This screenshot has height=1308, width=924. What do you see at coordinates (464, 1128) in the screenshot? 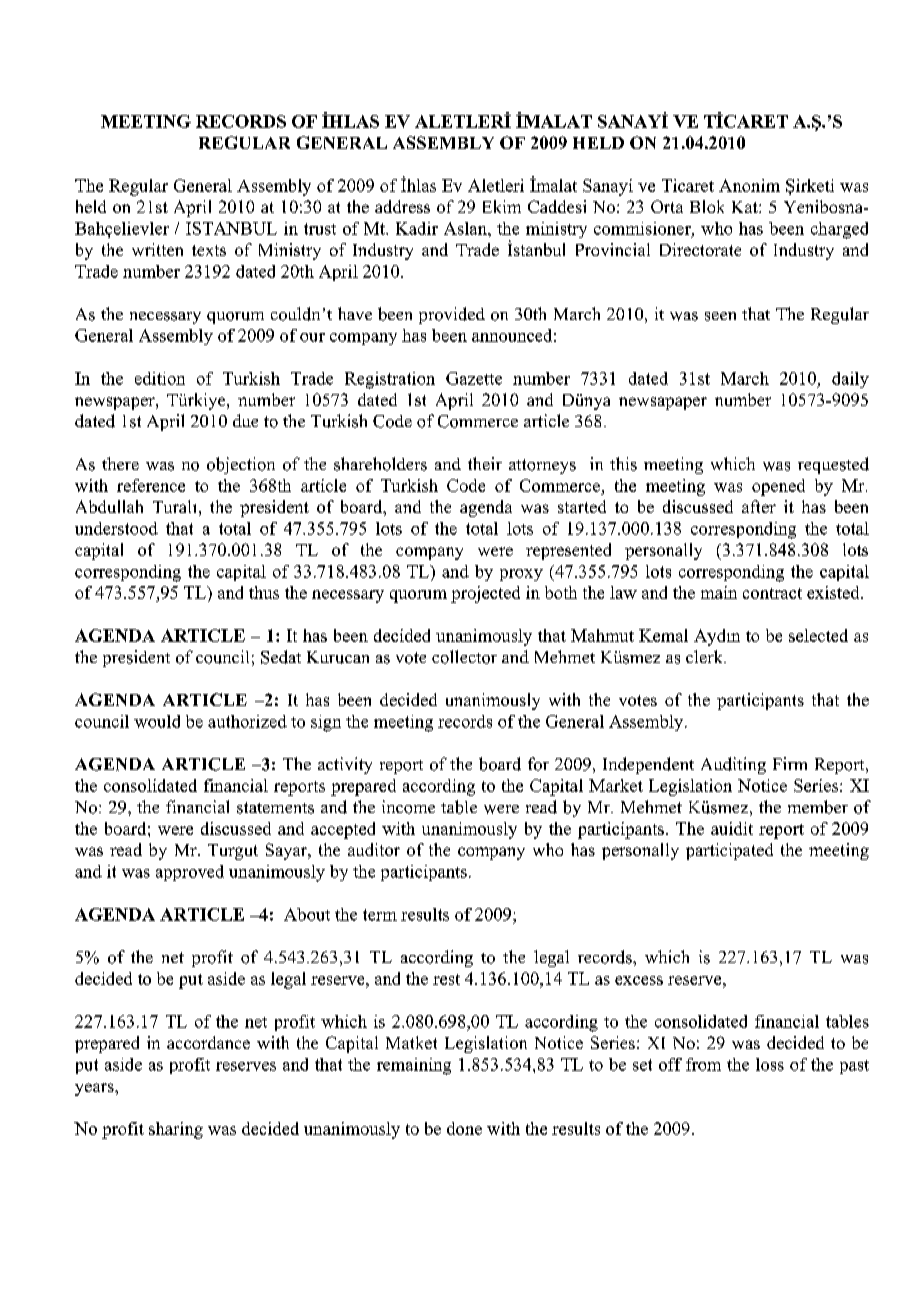
I see `done` at bounding box center [464, 1128].
